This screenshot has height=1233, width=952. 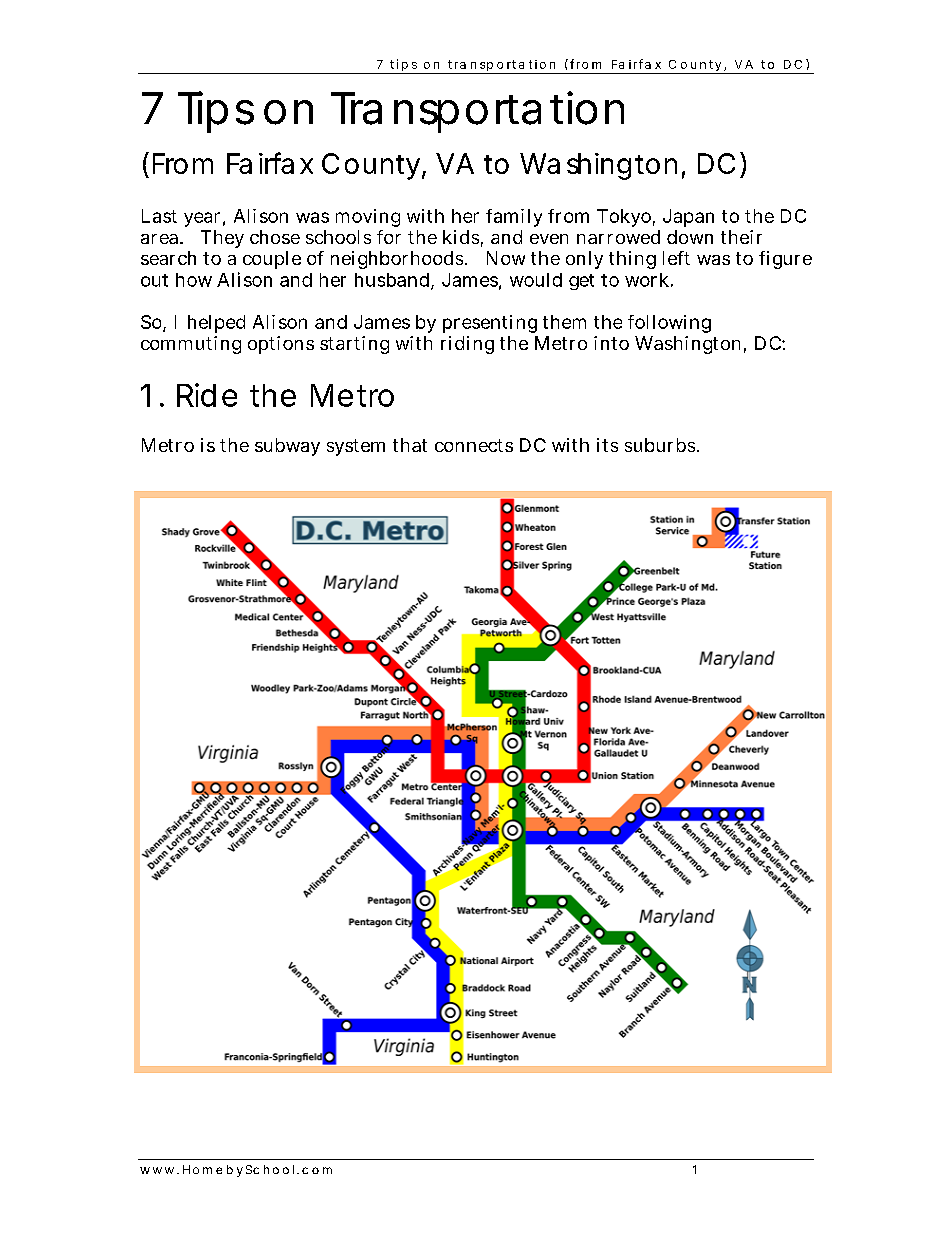 What do you see at coordinates (467, 345) in the screenshot?
I see `riding` at bounding box center [467, 345].
